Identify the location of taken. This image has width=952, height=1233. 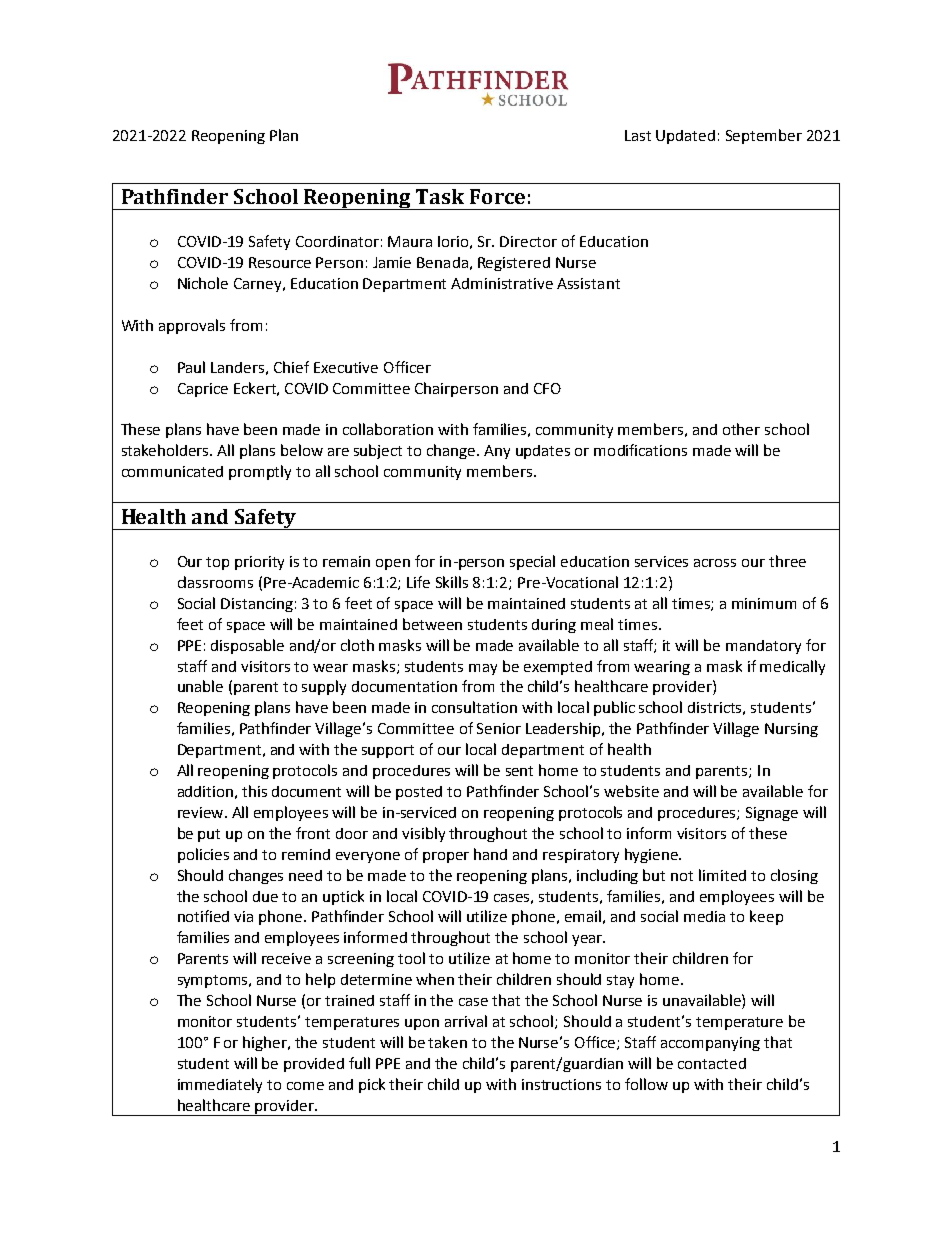
(447, 1042).
